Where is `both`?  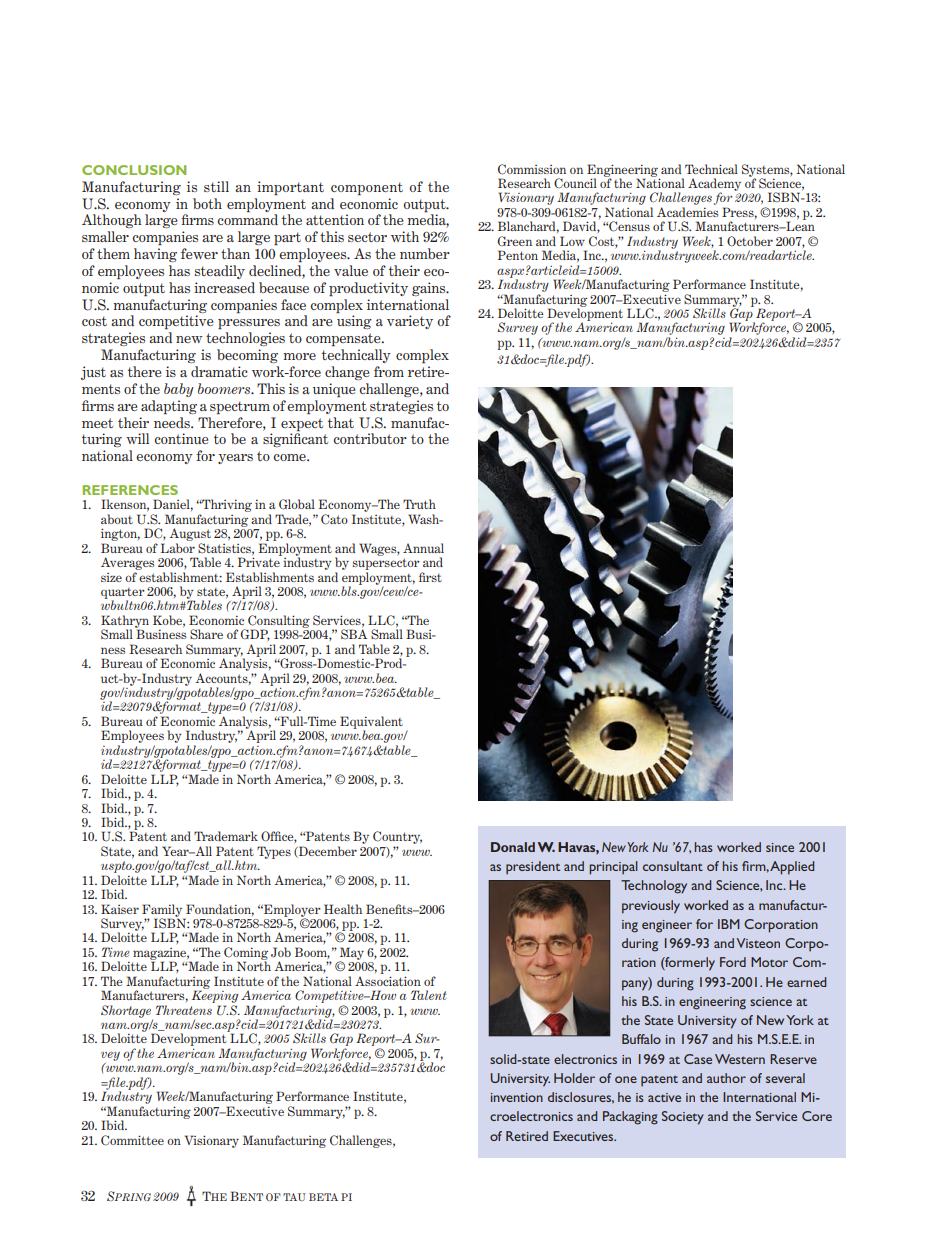 both is located at coordinates (207, 203).
